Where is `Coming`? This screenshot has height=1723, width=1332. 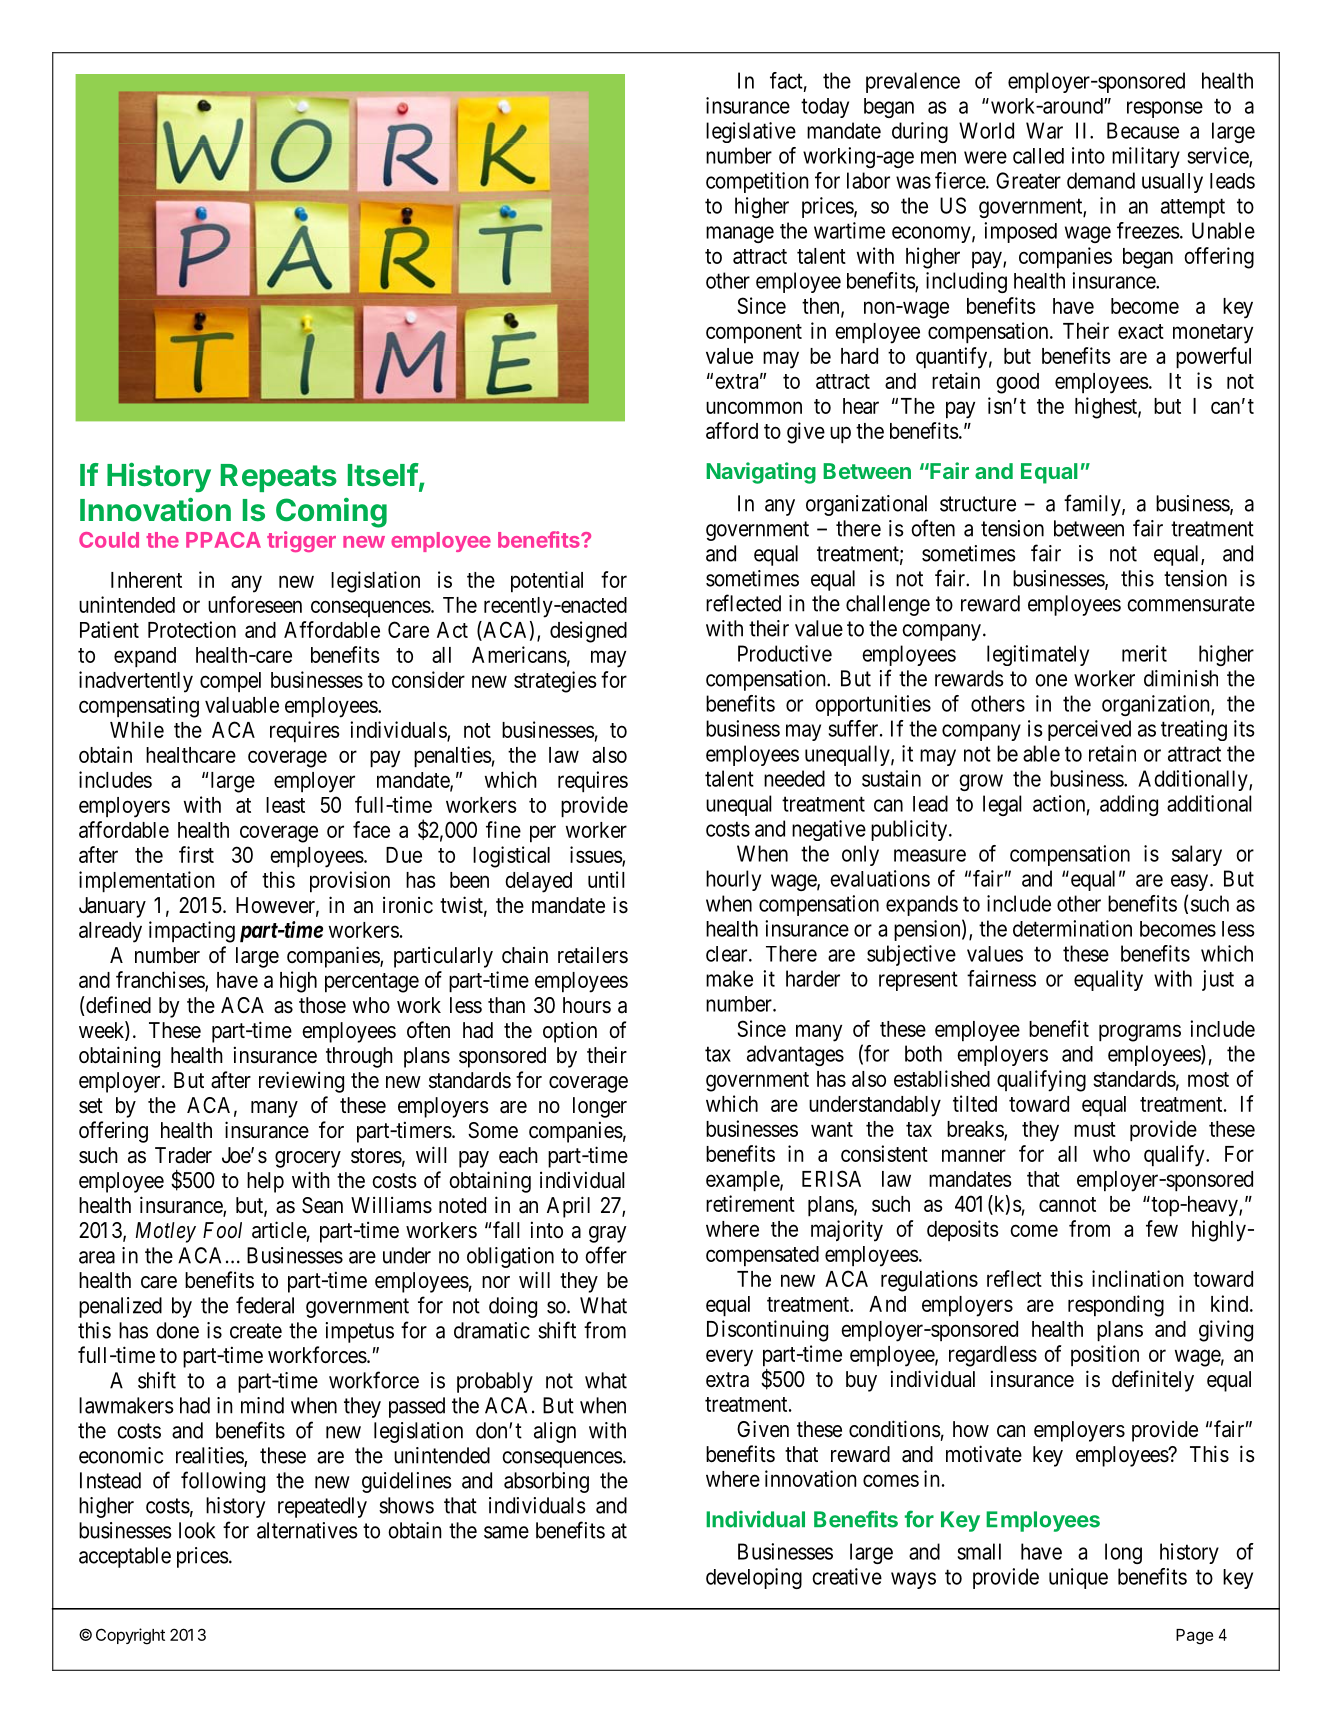 Coming is located at coordinates (331, 512).
